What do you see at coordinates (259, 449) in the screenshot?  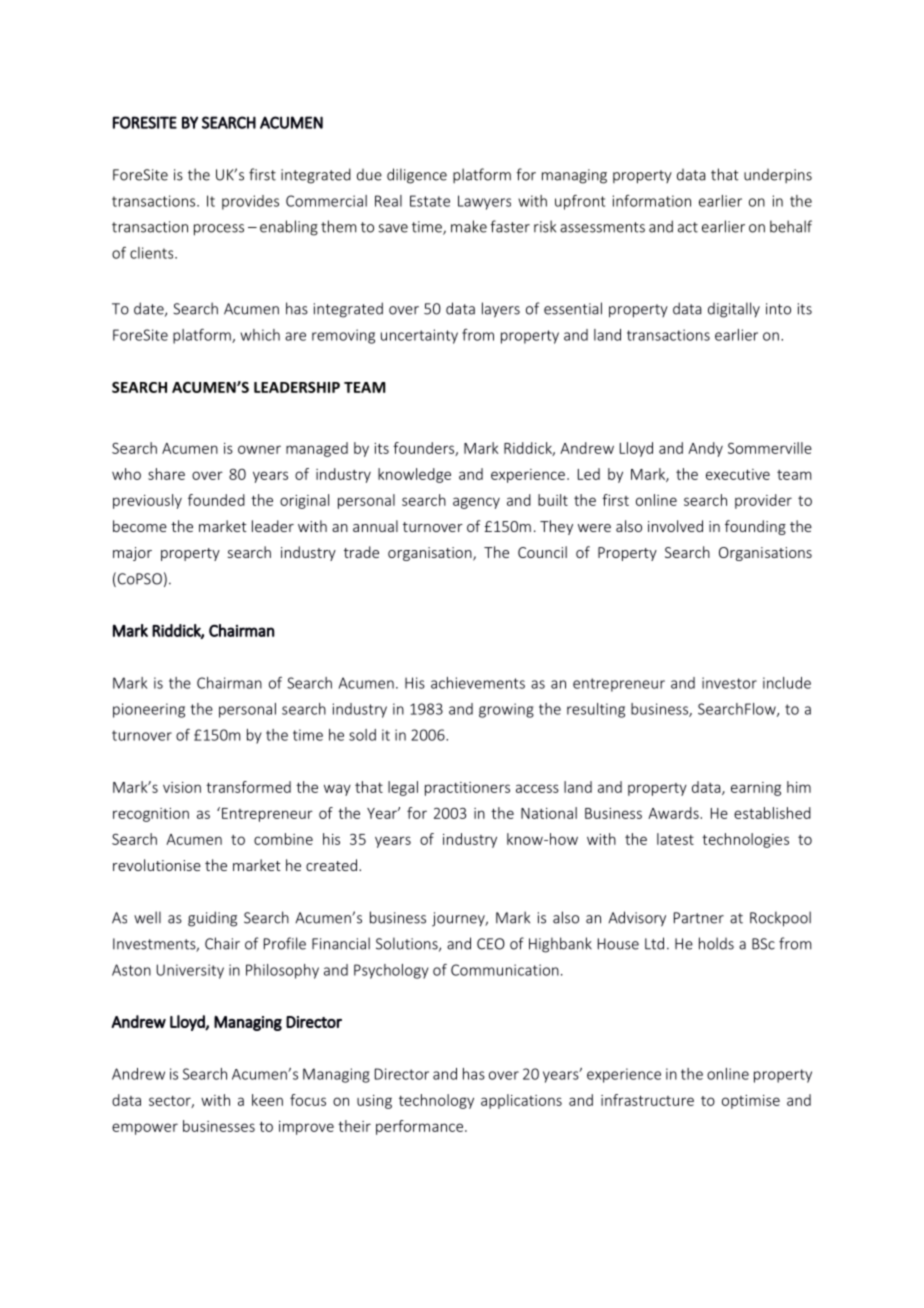 I see `owner` at bounding box center [259, 449].
